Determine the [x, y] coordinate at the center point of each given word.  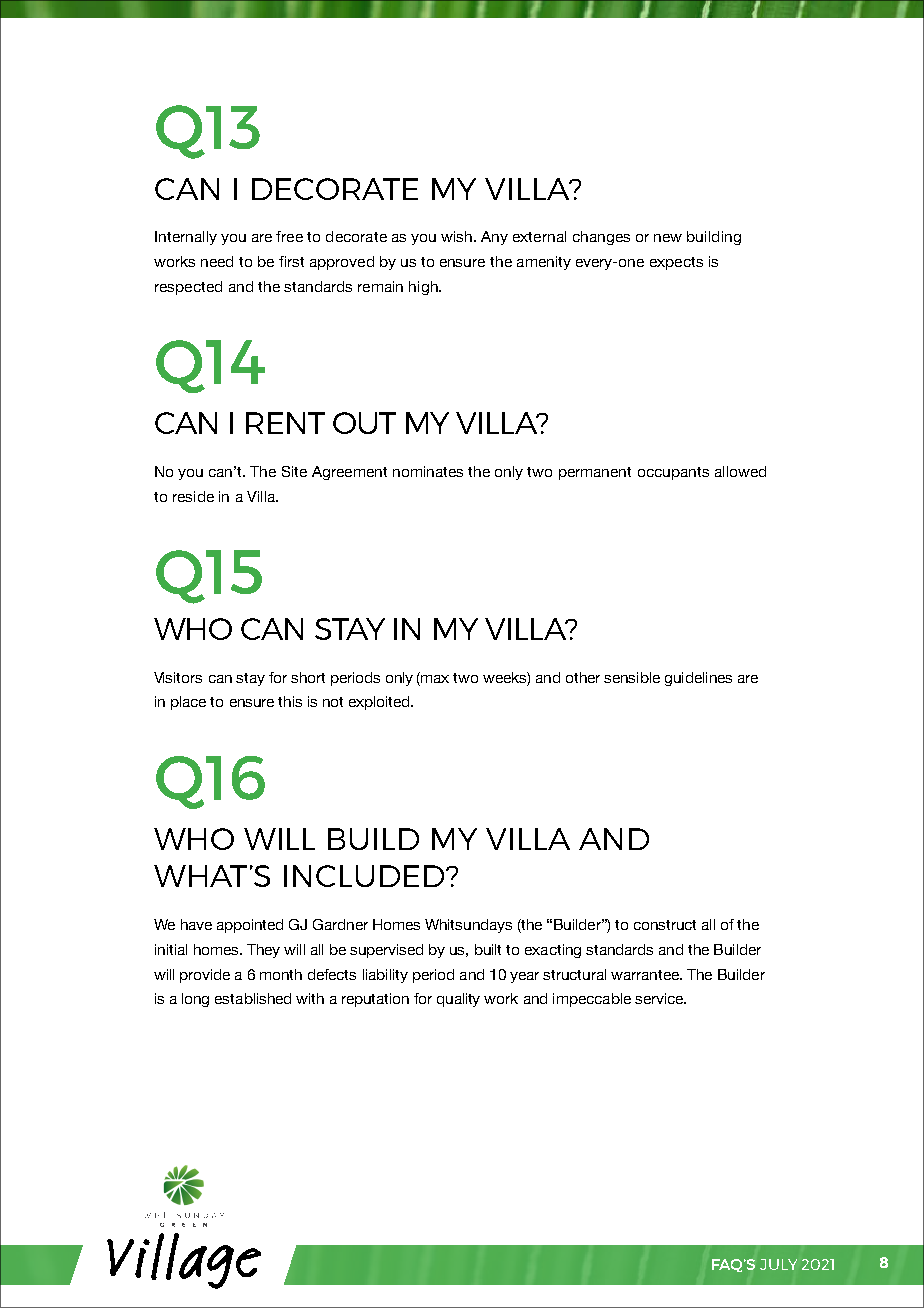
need [217, 261]
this [290, 701]
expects [676, 263]
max [435, 679]
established [253, 998]
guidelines [698, 679]
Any [494, 238]
